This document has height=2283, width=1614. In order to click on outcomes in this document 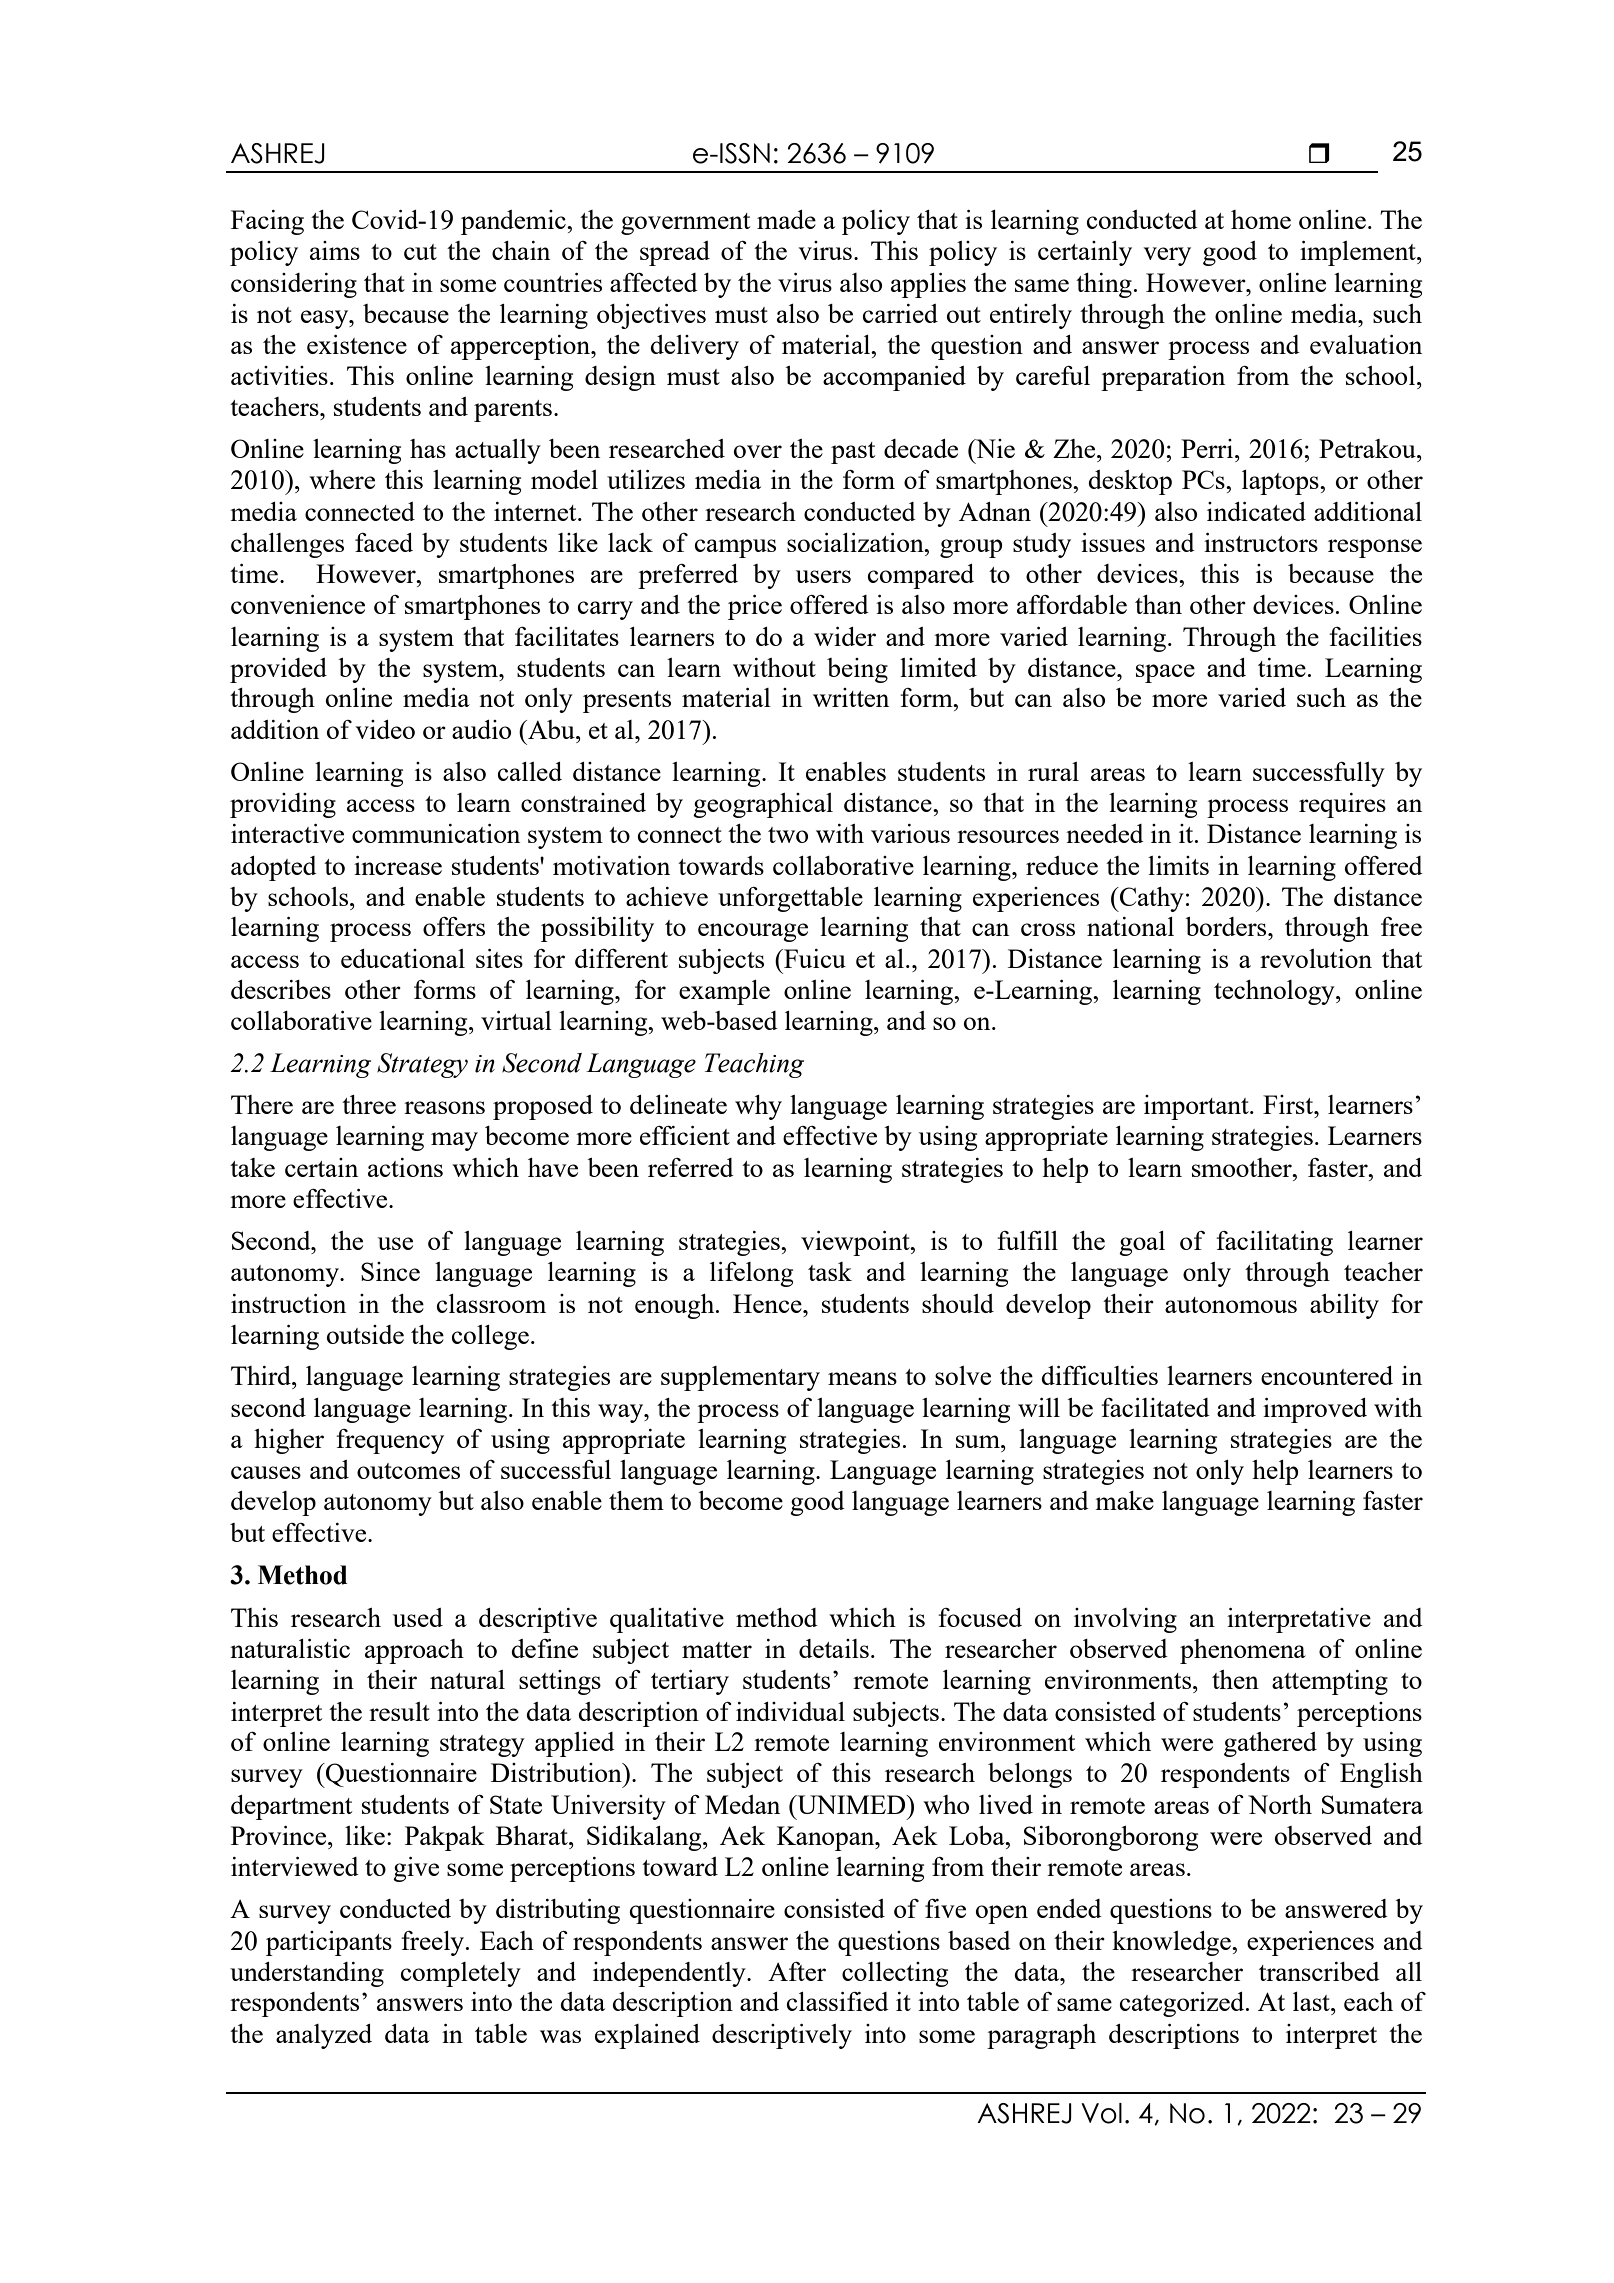, I will do `click(408, 1471)`.
